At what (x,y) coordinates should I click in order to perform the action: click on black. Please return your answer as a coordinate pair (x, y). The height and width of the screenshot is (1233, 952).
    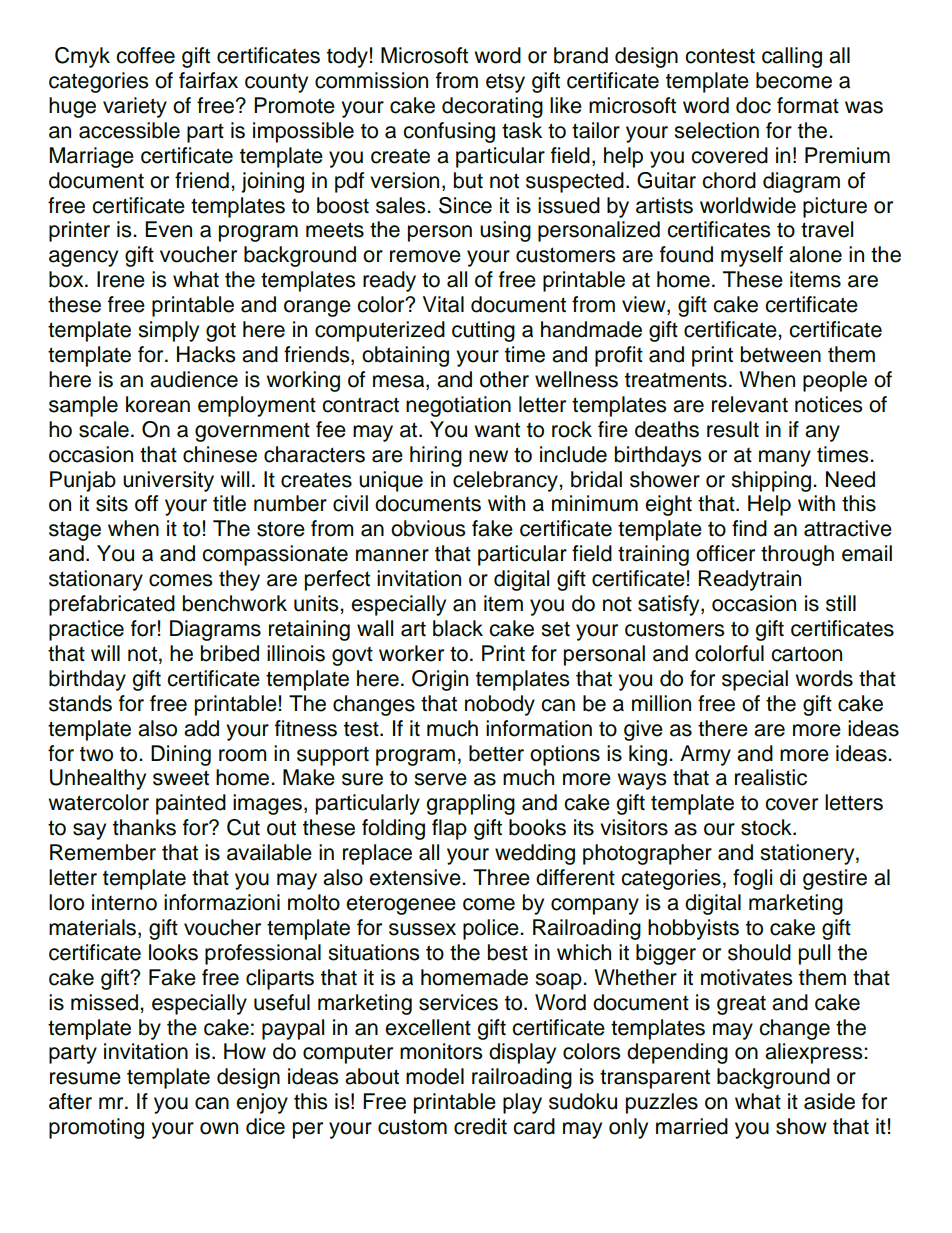
    Looking at the image, I should click on (458, 628).
